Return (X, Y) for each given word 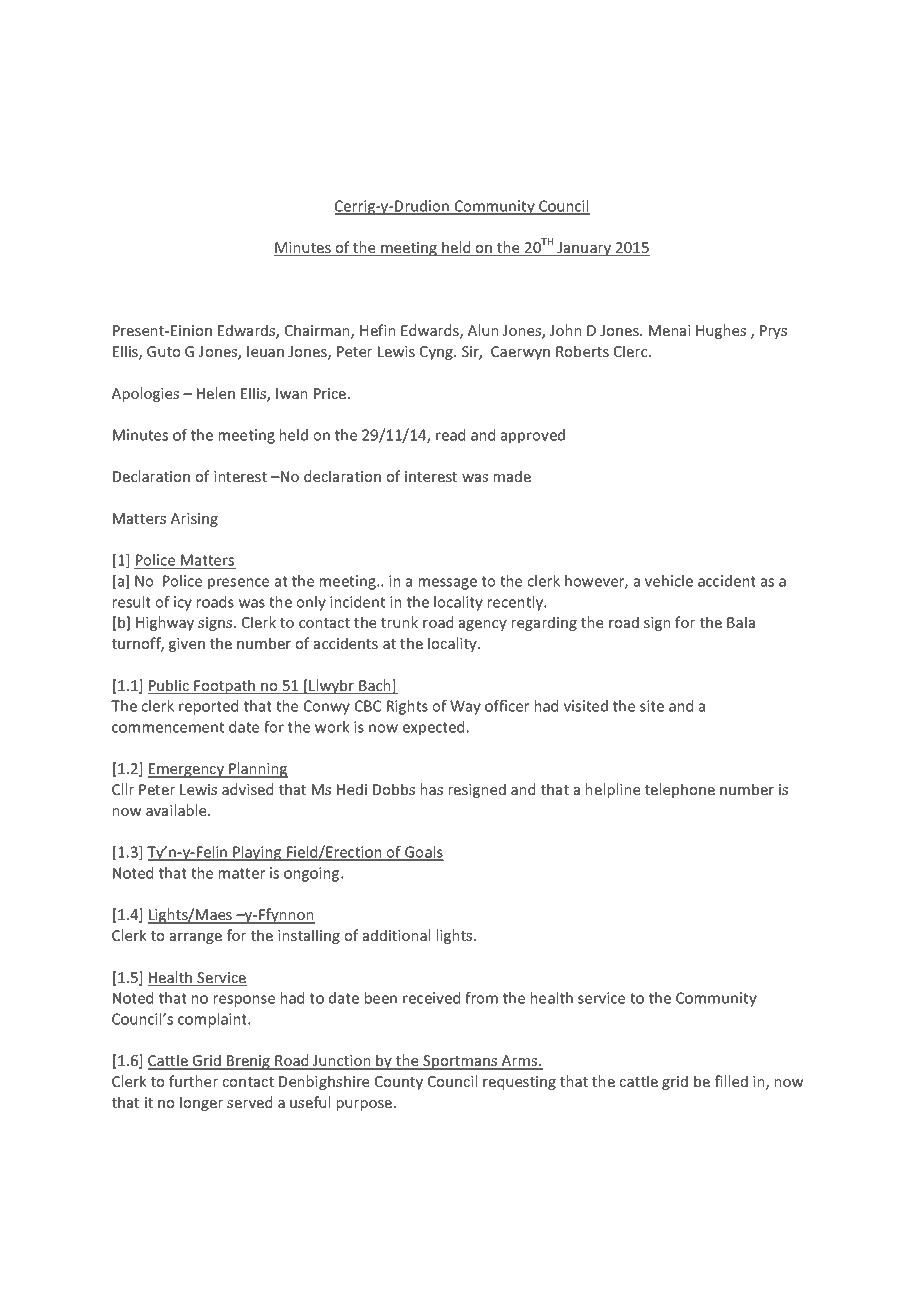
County (399, 1083)
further (193, 1081)
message (448, 584)
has (432, 789)
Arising (194, 520)
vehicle (669, 581)
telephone (680, 790)
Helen (216, 393)
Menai (670, 330)
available (177, 810)
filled (731, 1081)
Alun (483, 330)
